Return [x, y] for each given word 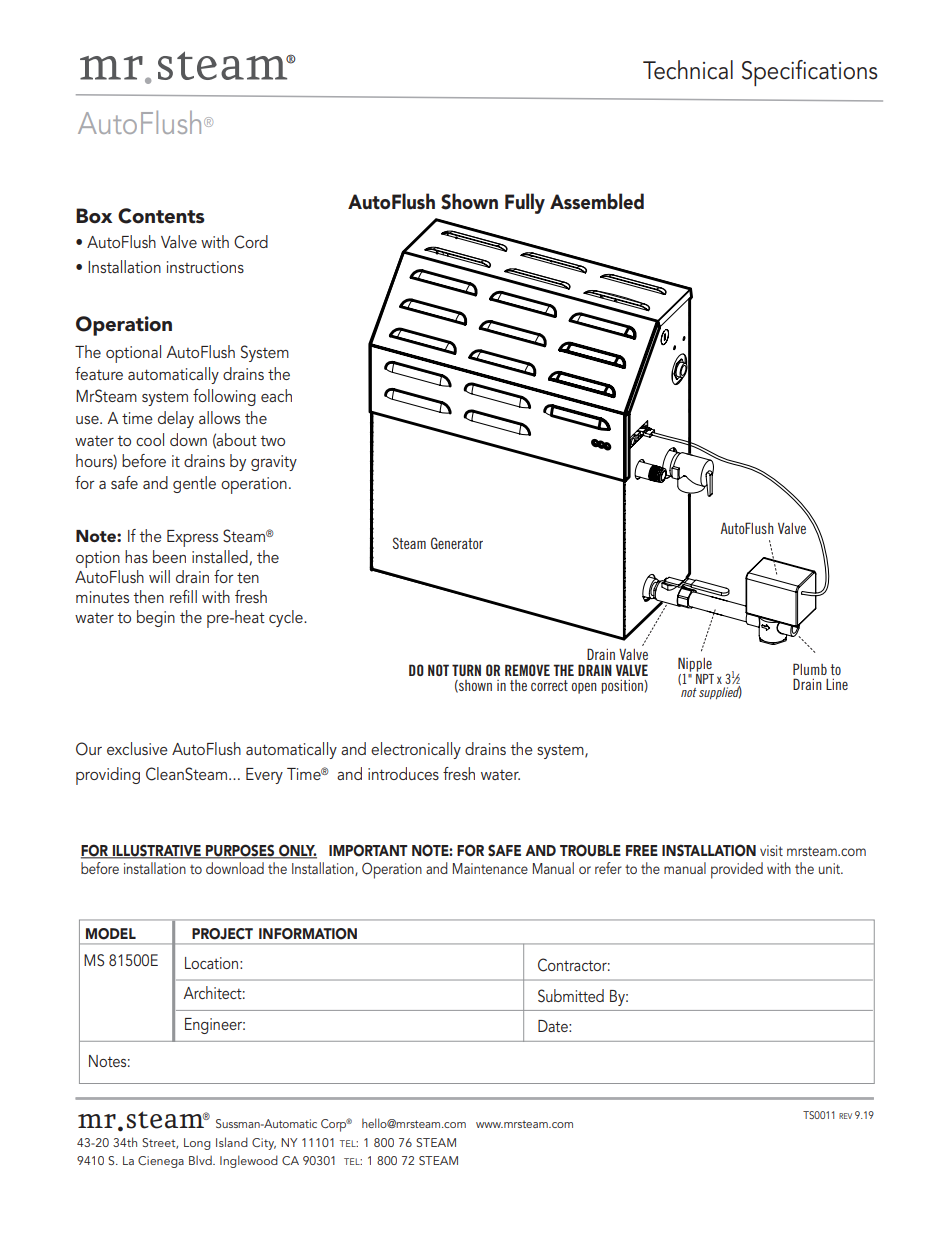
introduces [403, 773]
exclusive [137, 748]
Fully [525, 203]
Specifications [810, 73]
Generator [457, 543]
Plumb [810, 669]
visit [771, 850]
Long [197, 1144]
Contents [161, 216]
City [264, 1144]
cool [150, 439]
